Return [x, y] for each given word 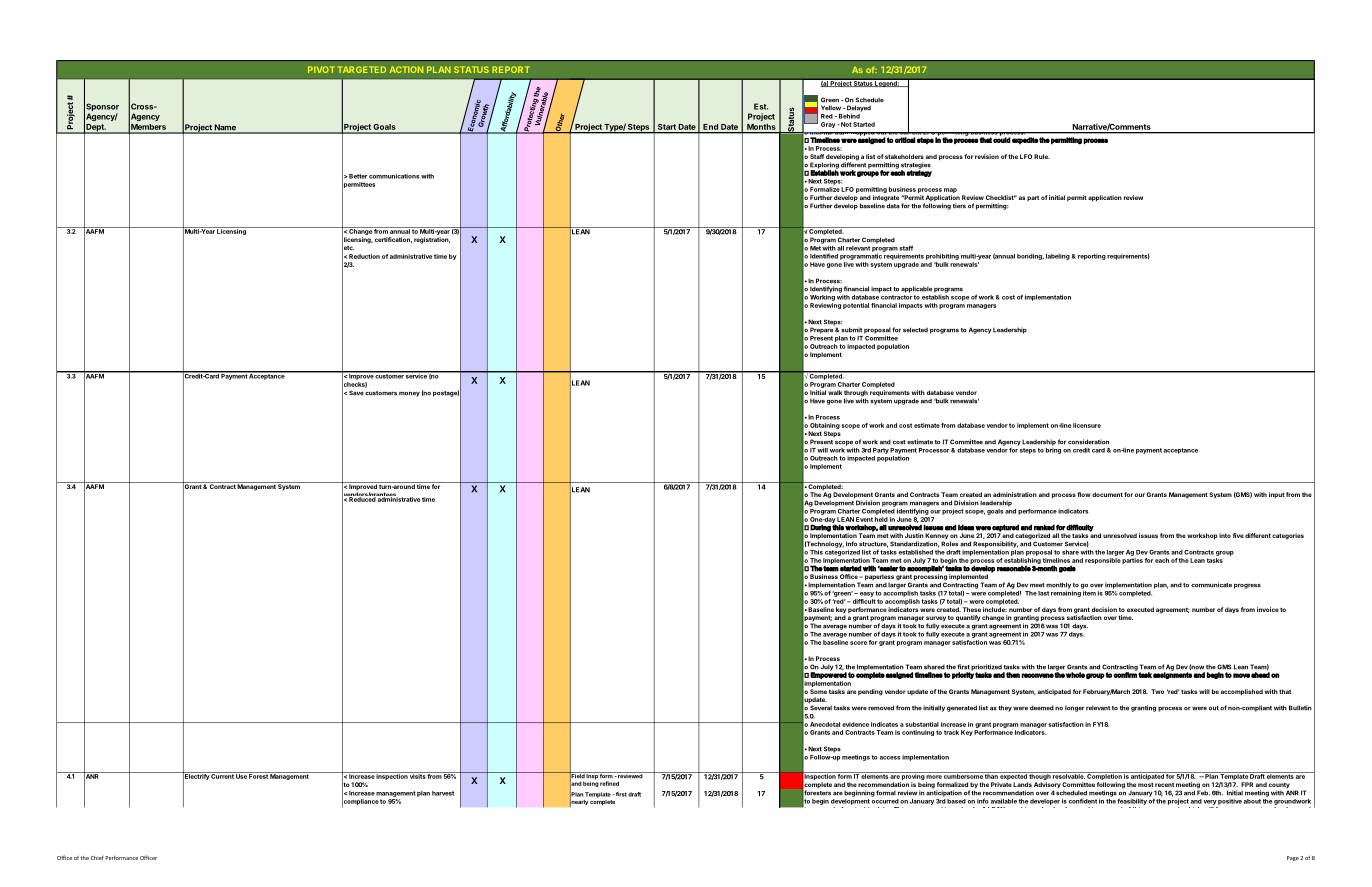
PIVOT [321, 69]
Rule [1042, 156]
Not [845, 124]
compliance [360, 802]
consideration [1088, 442]
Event [864, 519]
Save [356, 393]
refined [609, 783]
